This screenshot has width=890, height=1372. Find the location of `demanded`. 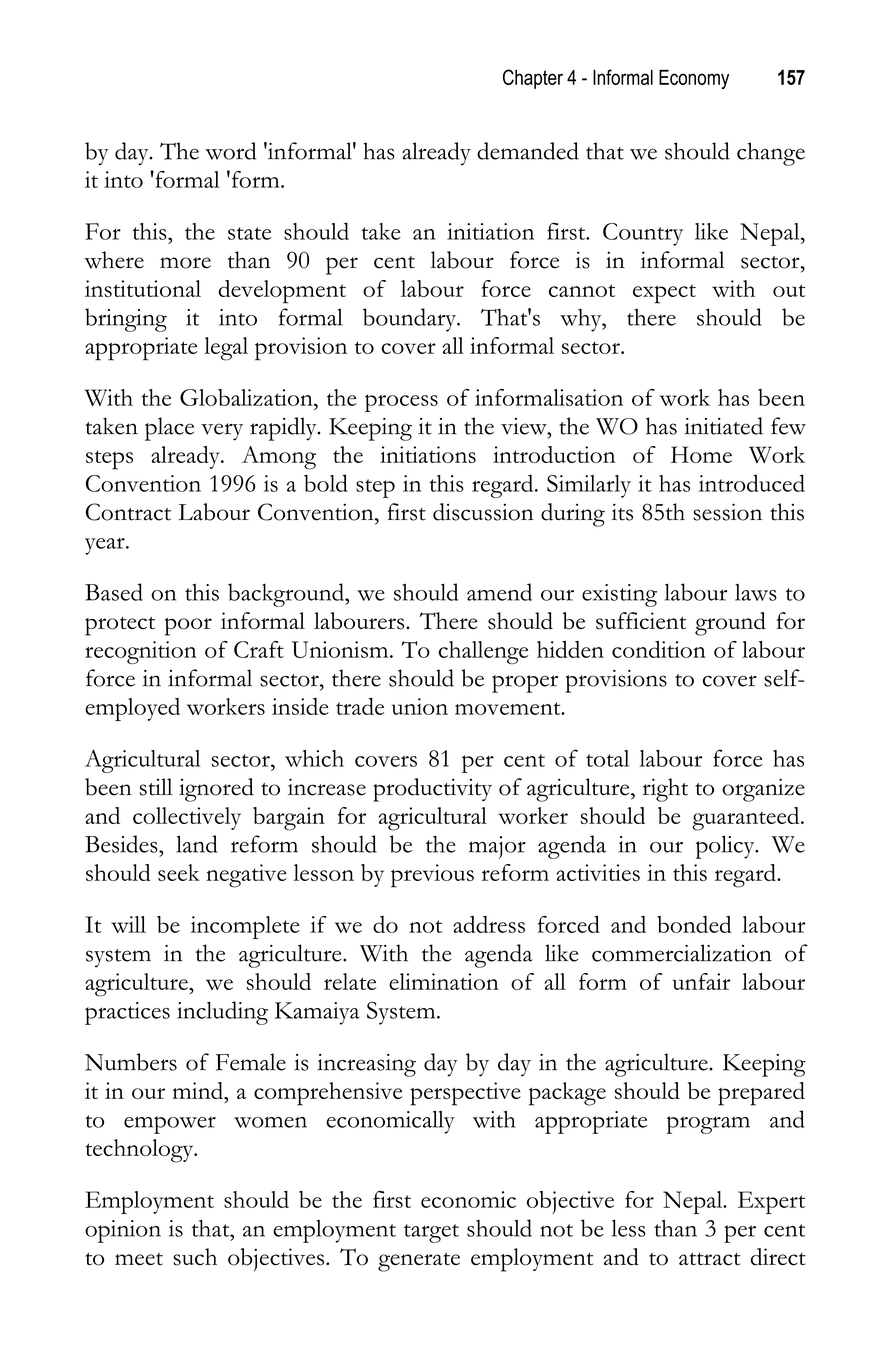

demanded is located at coordinates (528, 151).
